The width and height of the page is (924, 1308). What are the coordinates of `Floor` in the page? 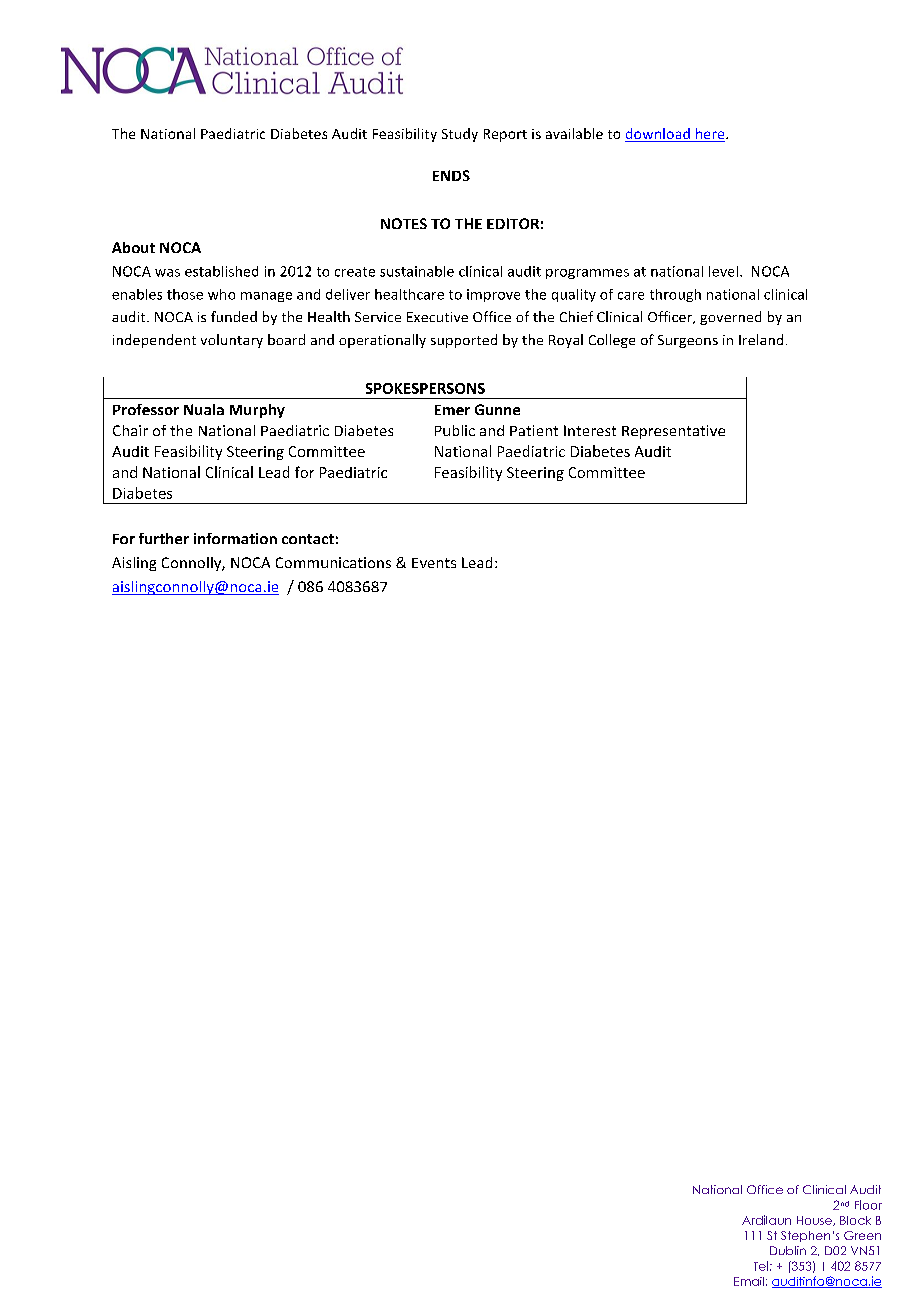 It's located at (868, 1205).
